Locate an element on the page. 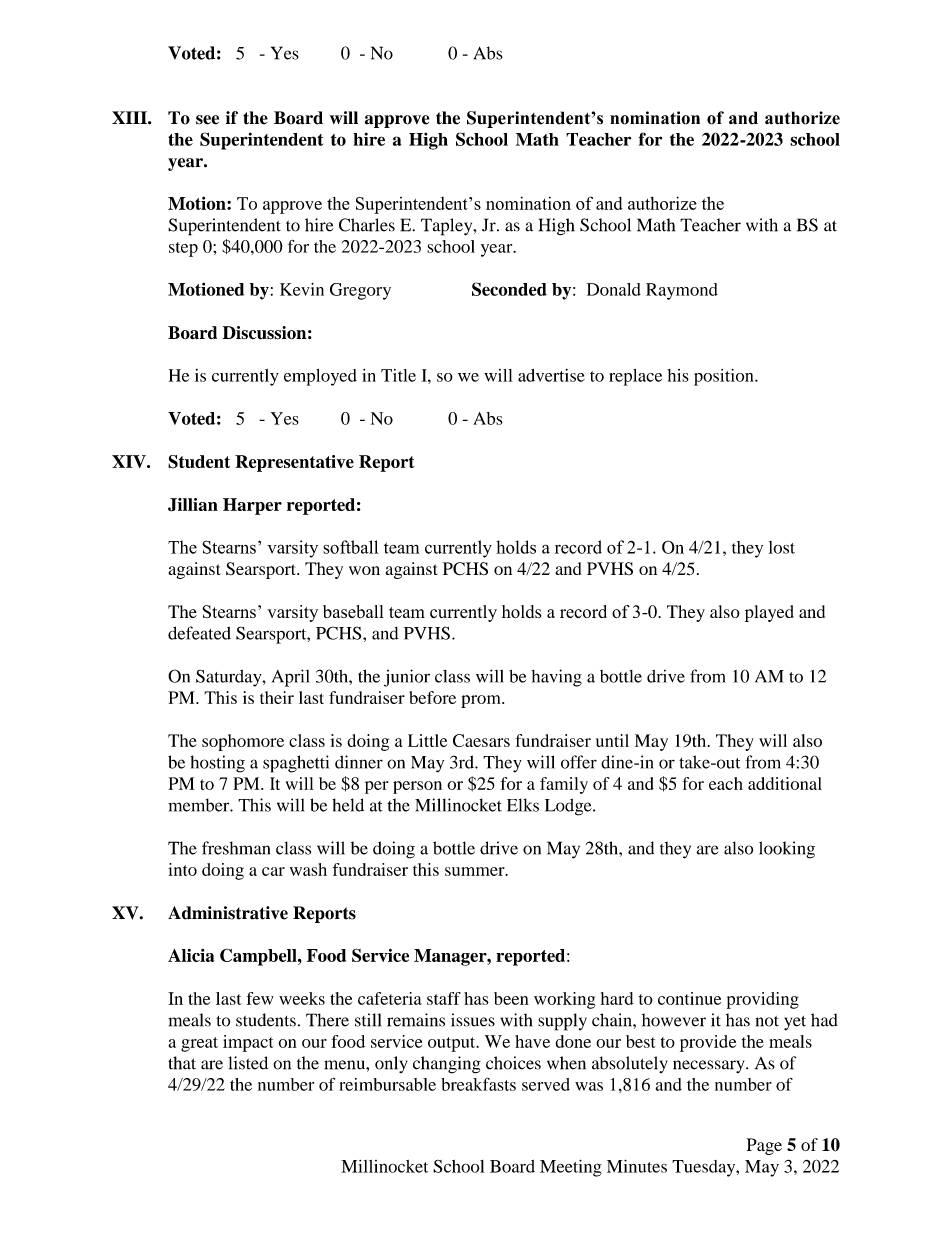 This image has height=1233, width=952. April is located at coordinates (291, 678).
